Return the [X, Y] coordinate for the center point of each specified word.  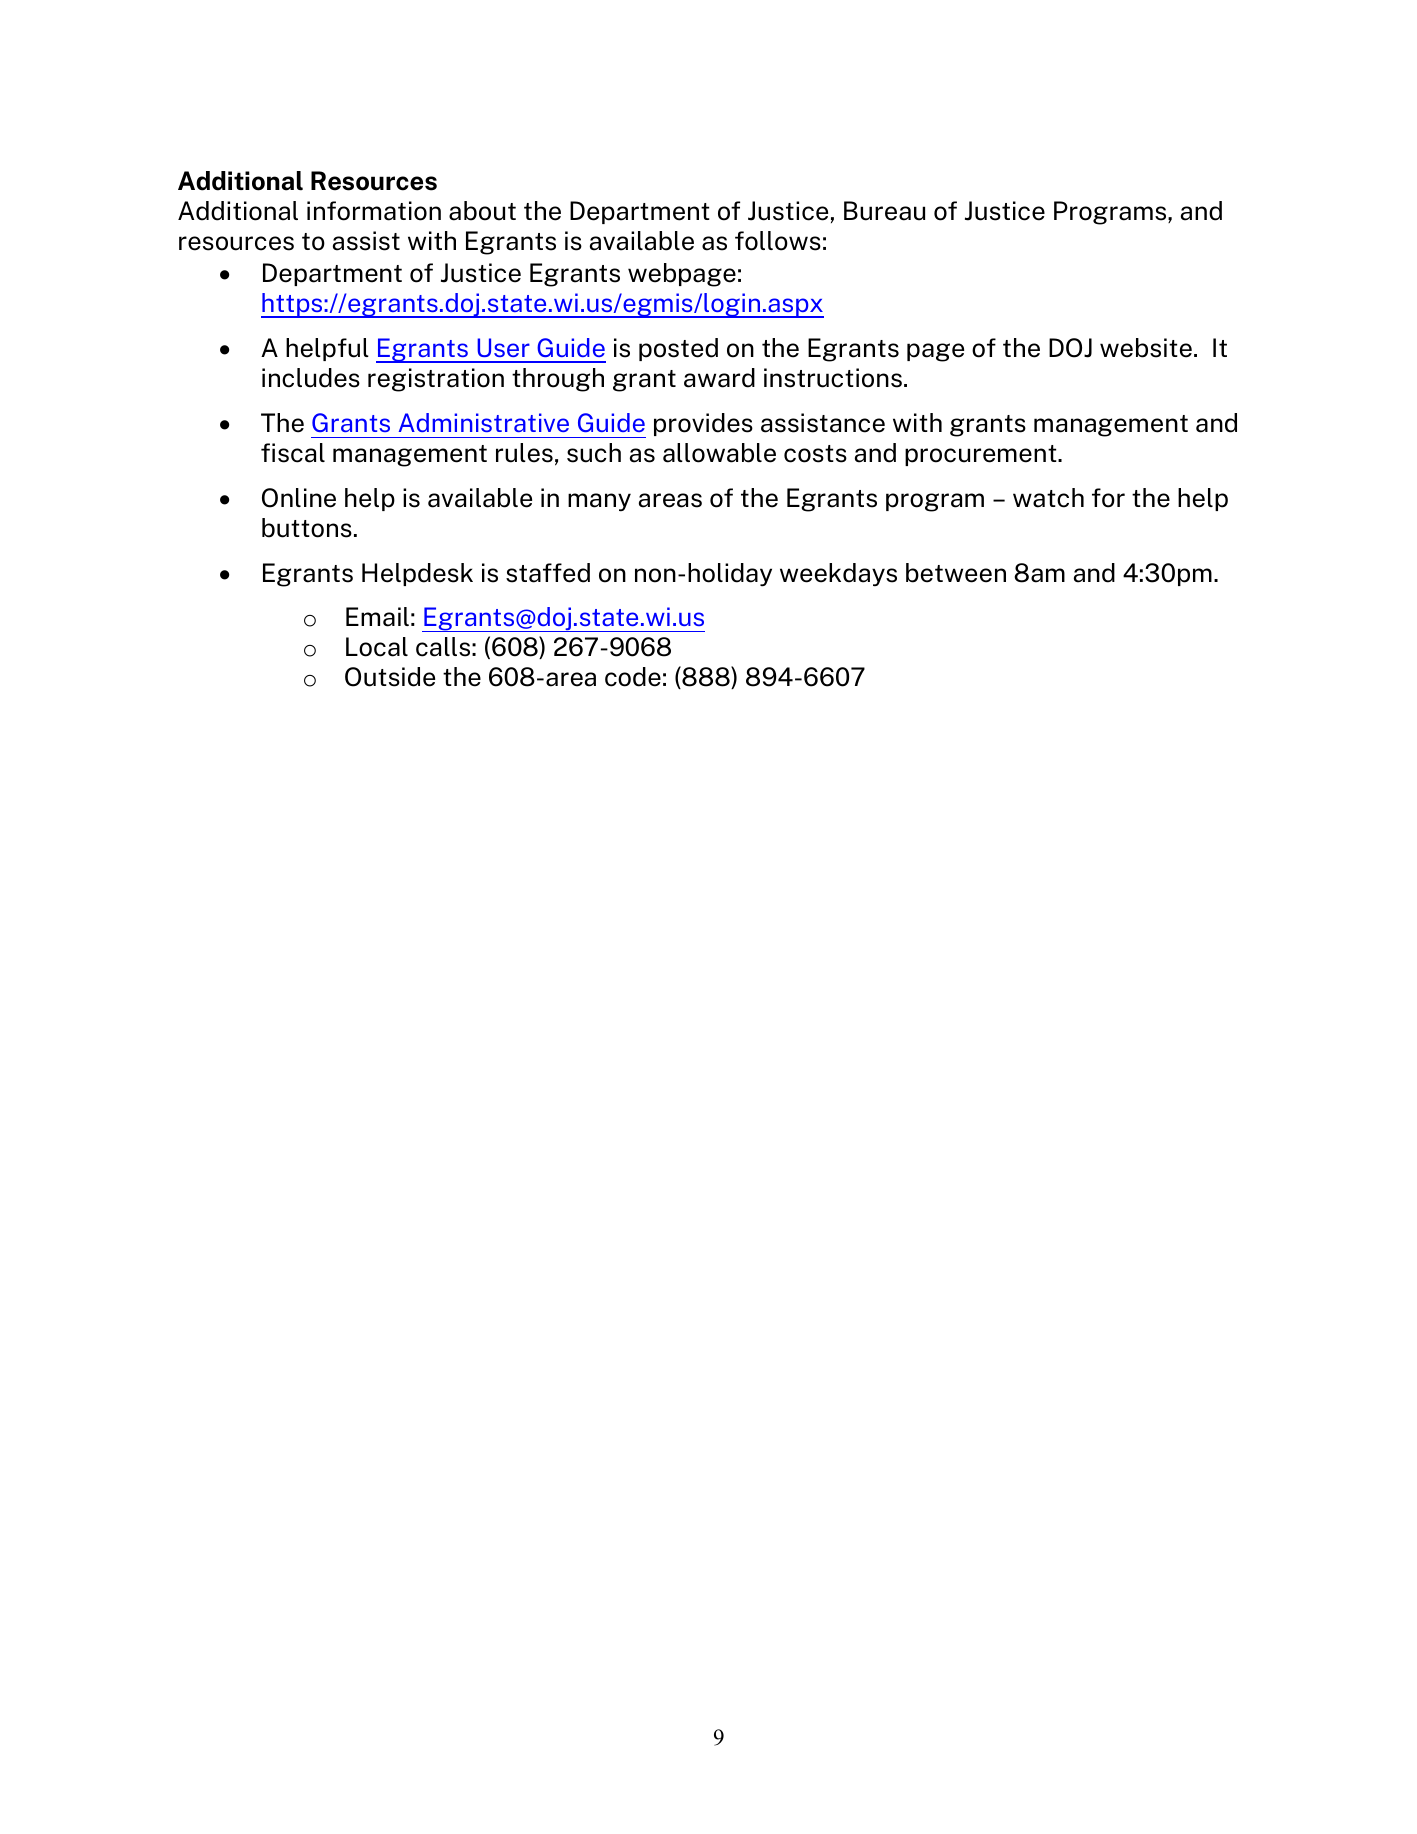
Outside [390, 677]
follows [778, 241]
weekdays [838, 575]
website [1146, 348]
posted [678, 349]
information [374, 211]
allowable [719, 453]
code [633, 677]
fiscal [293, 453]
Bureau [884, 211]
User [503, 347]
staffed [548, 573]
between [956, 573]
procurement [982, 455]
